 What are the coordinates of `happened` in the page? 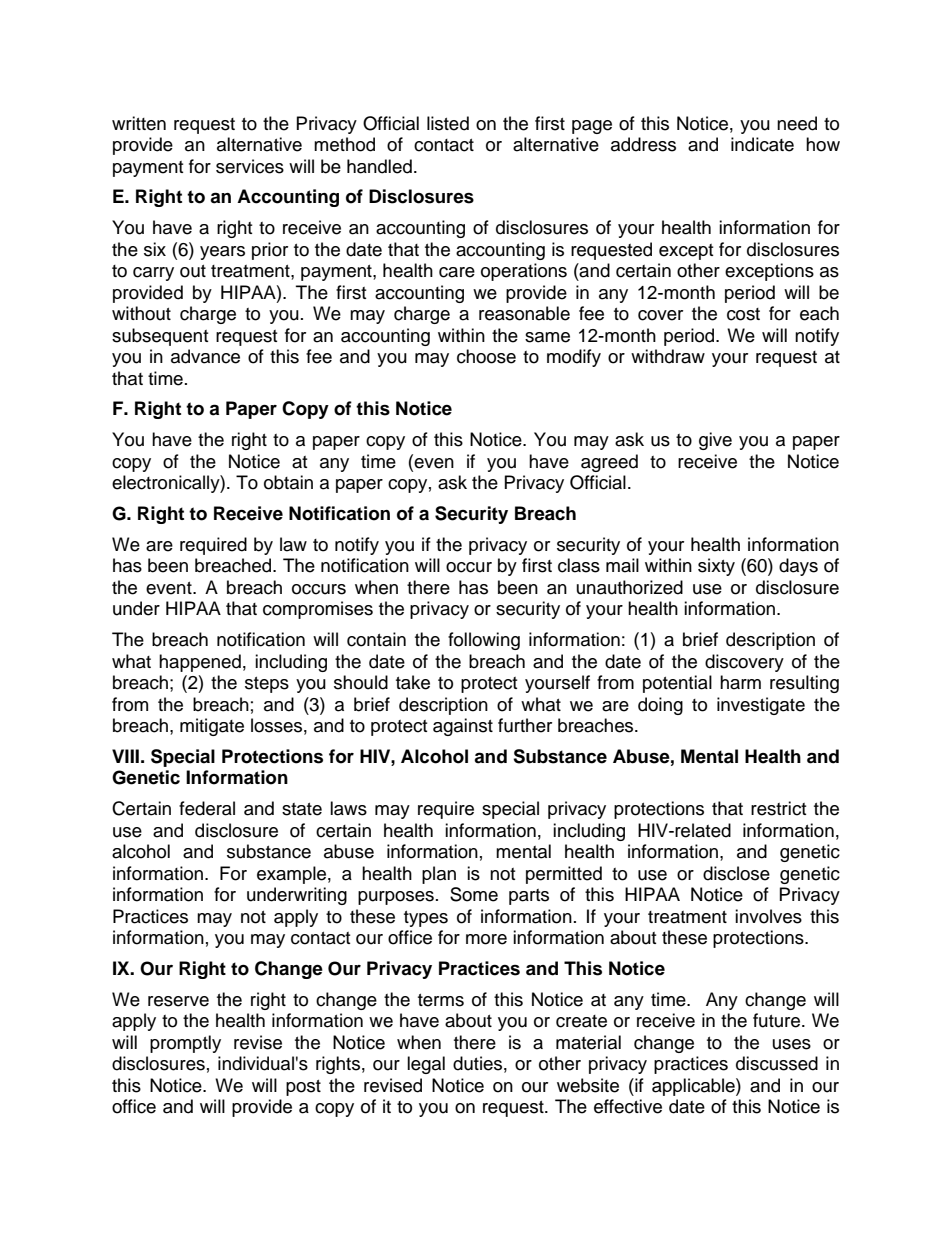 It's located at (200, 663).
